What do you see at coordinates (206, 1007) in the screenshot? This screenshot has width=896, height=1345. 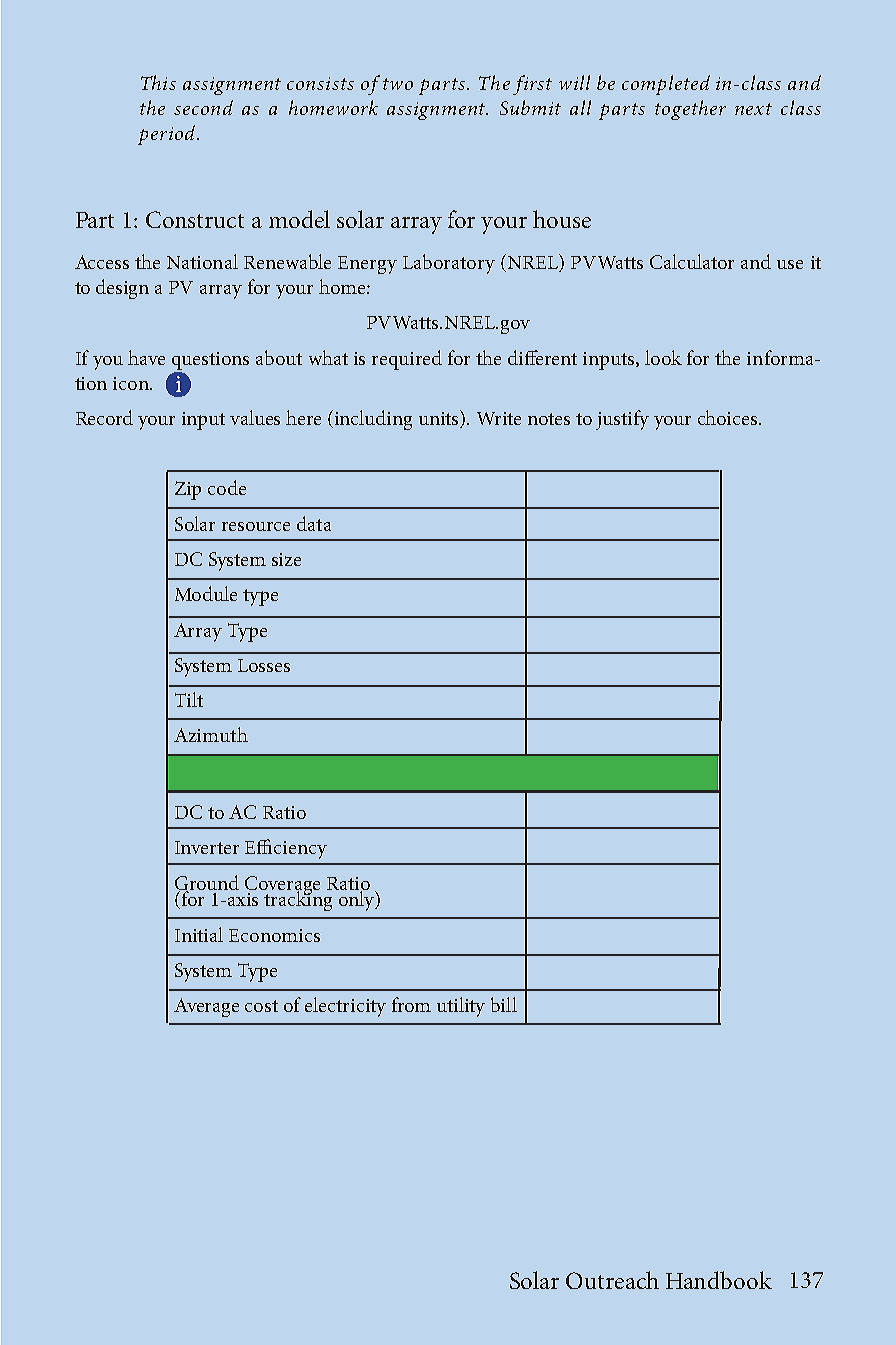 I see `Average` at bounding box center [206, 1007].
